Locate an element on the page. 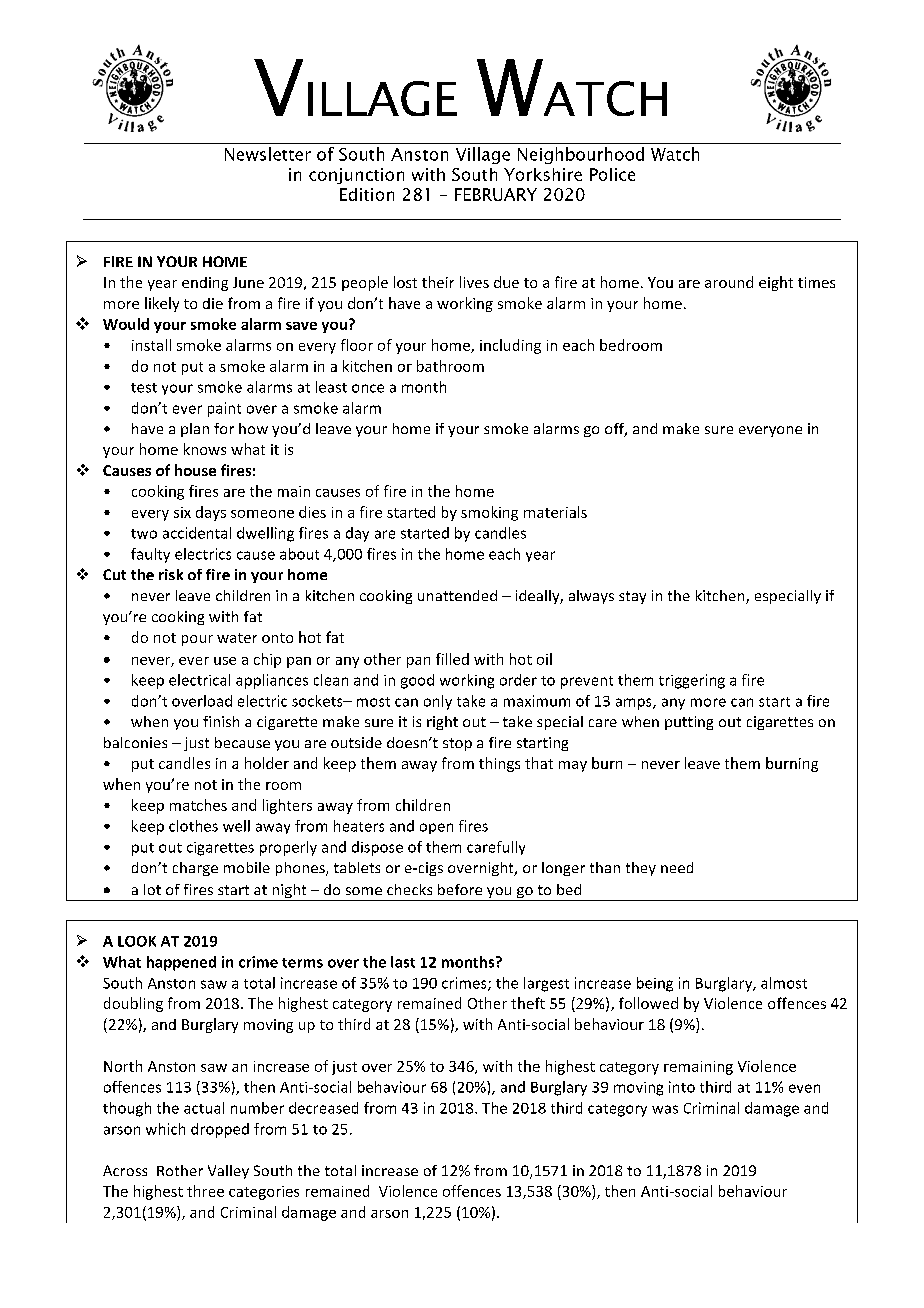  pour is located at coordinates (197, 640).
